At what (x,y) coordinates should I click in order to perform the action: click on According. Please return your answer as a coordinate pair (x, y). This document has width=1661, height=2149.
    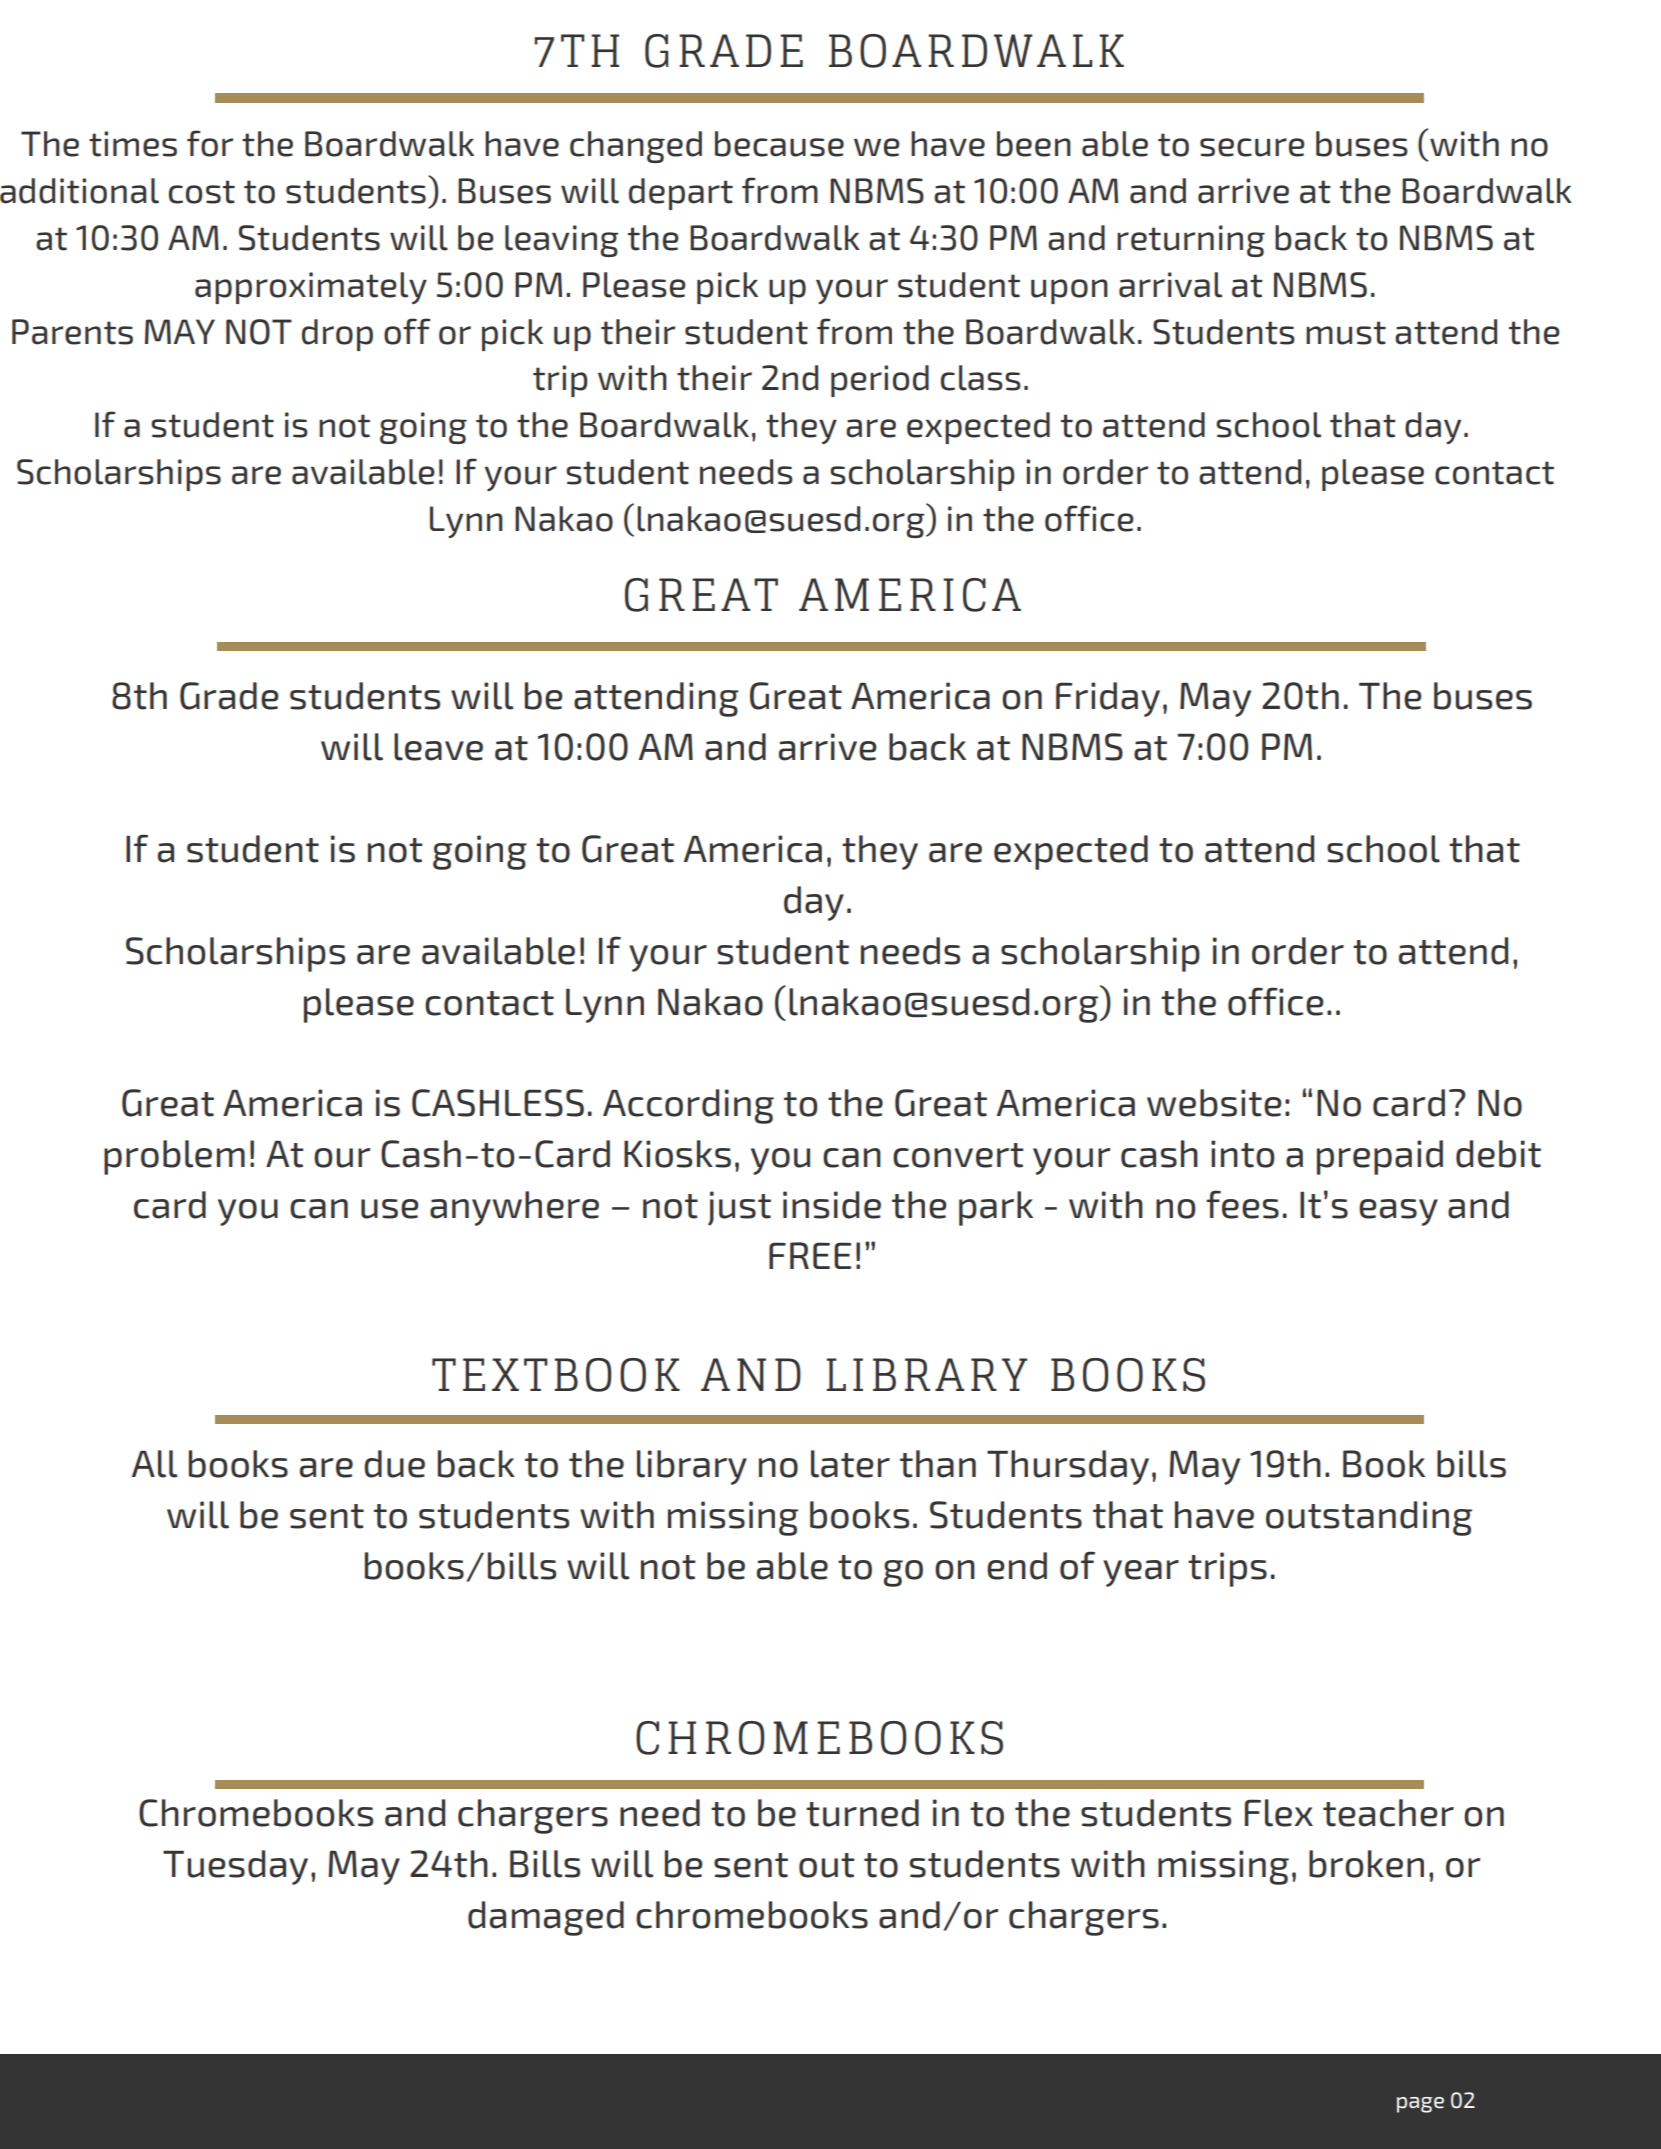
    Looking at the image, I should click on (688, 1106).
